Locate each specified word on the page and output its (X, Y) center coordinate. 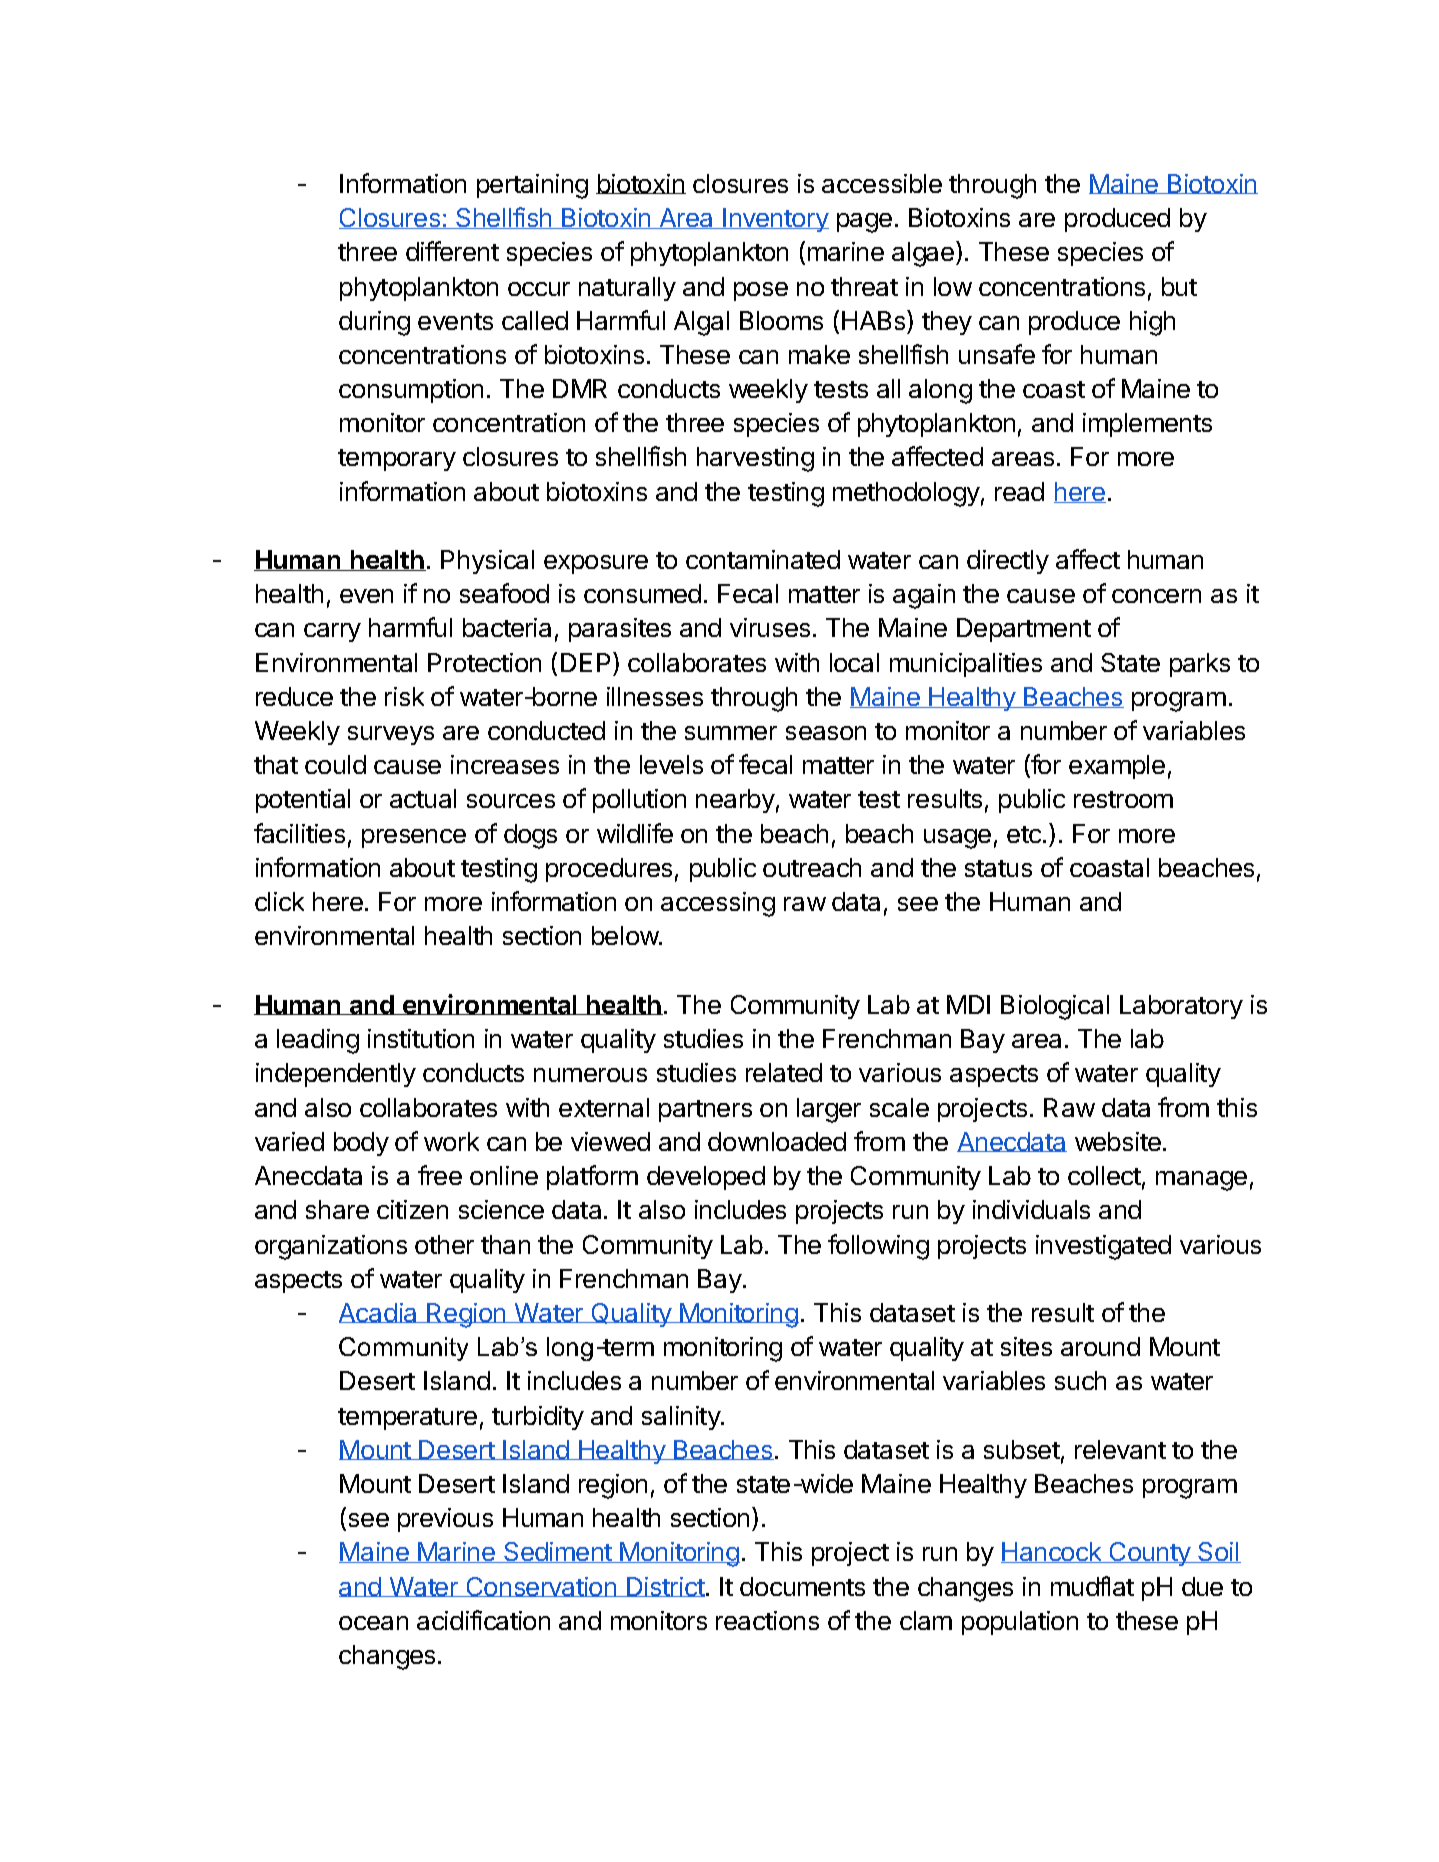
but (1179, 286)
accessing (718, 904)
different (452, 251)
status (998, 868)
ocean (373, 1623)
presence (414, 838)
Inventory (775, 220)
